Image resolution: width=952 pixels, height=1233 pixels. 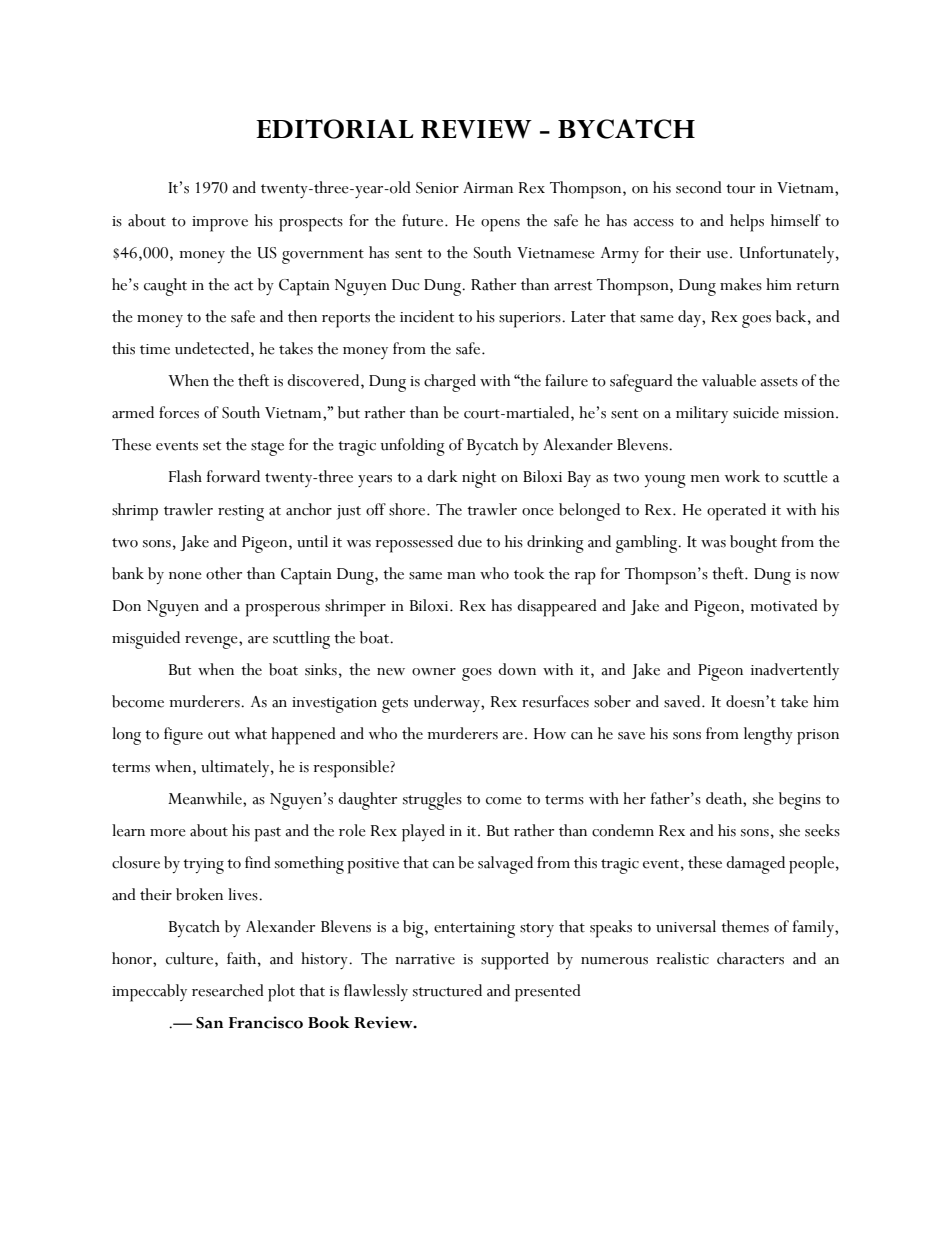 What do you see at coordinates (488, 188) in the page?
I see `Airman` at bounding box center [488, 188].
